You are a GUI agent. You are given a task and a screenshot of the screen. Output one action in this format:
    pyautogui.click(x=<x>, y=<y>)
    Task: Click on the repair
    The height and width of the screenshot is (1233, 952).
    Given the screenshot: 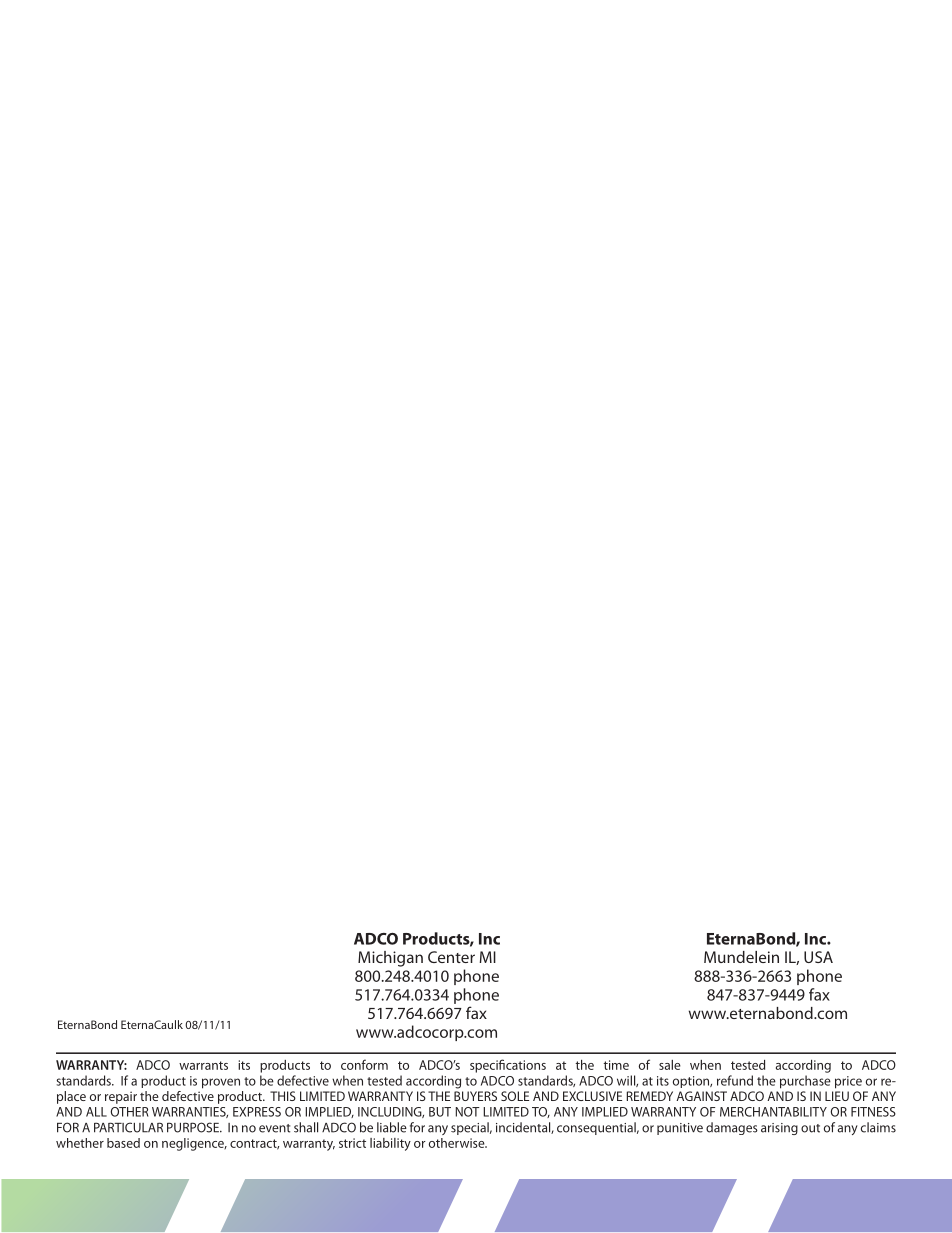 What is the action you would take?
    pyautogui.click(x=121, y=1097)
